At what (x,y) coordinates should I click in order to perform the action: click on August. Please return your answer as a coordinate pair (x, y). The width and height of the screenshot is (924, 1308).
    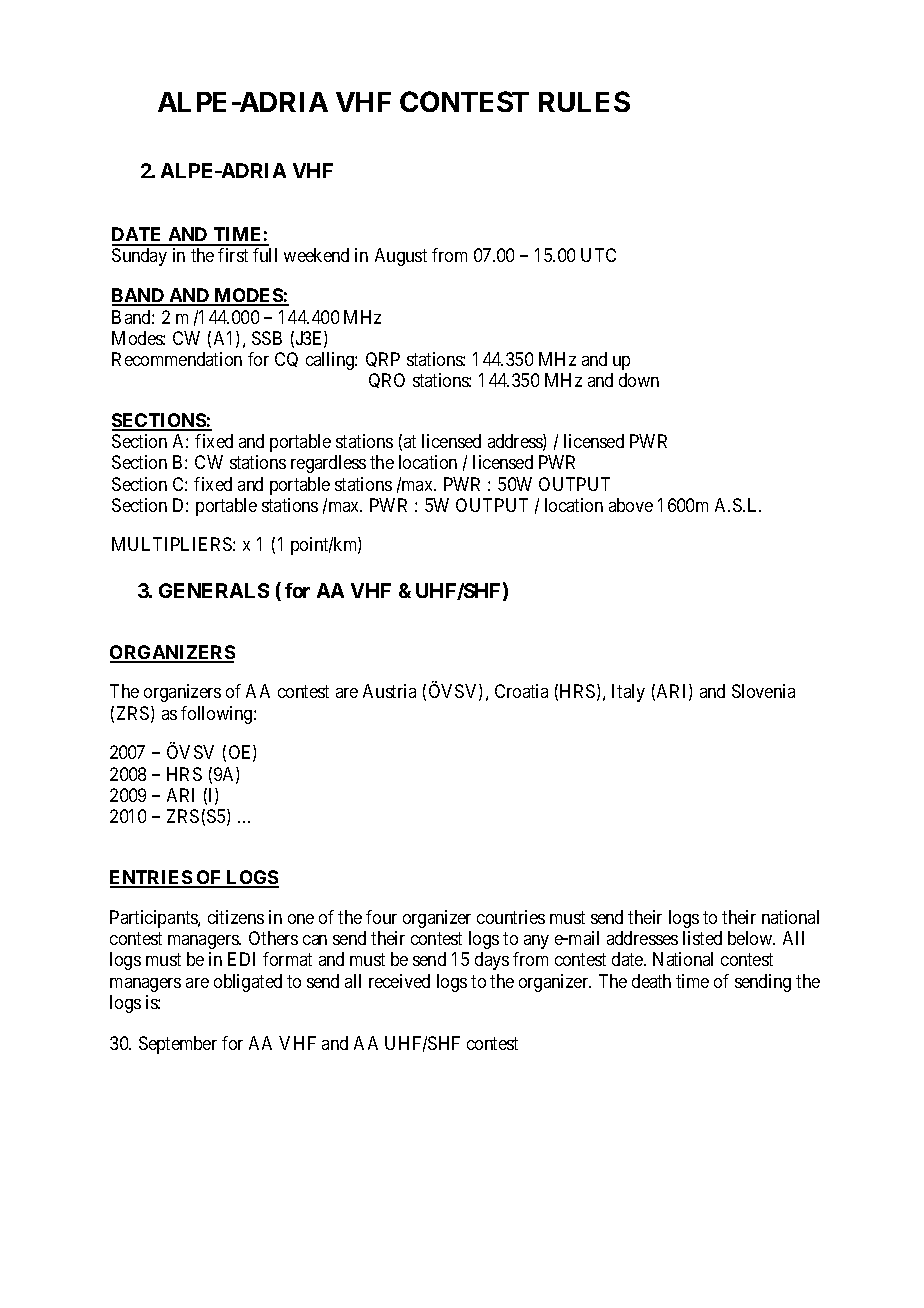
    Looking at the image, I should click on (401, 257).
